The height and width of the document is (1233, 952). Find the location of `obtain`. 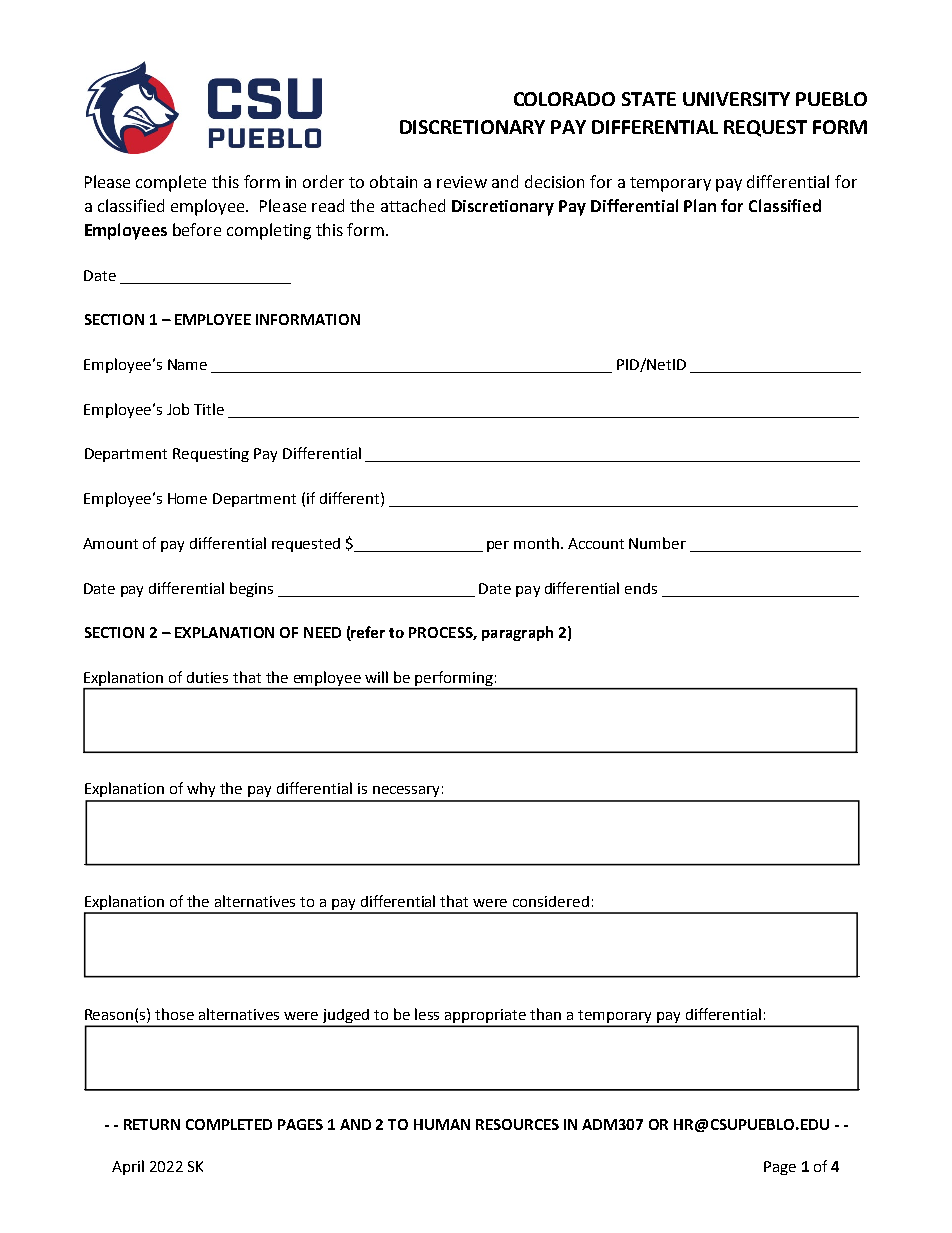

obtain is located at coordinates (393, 181).
